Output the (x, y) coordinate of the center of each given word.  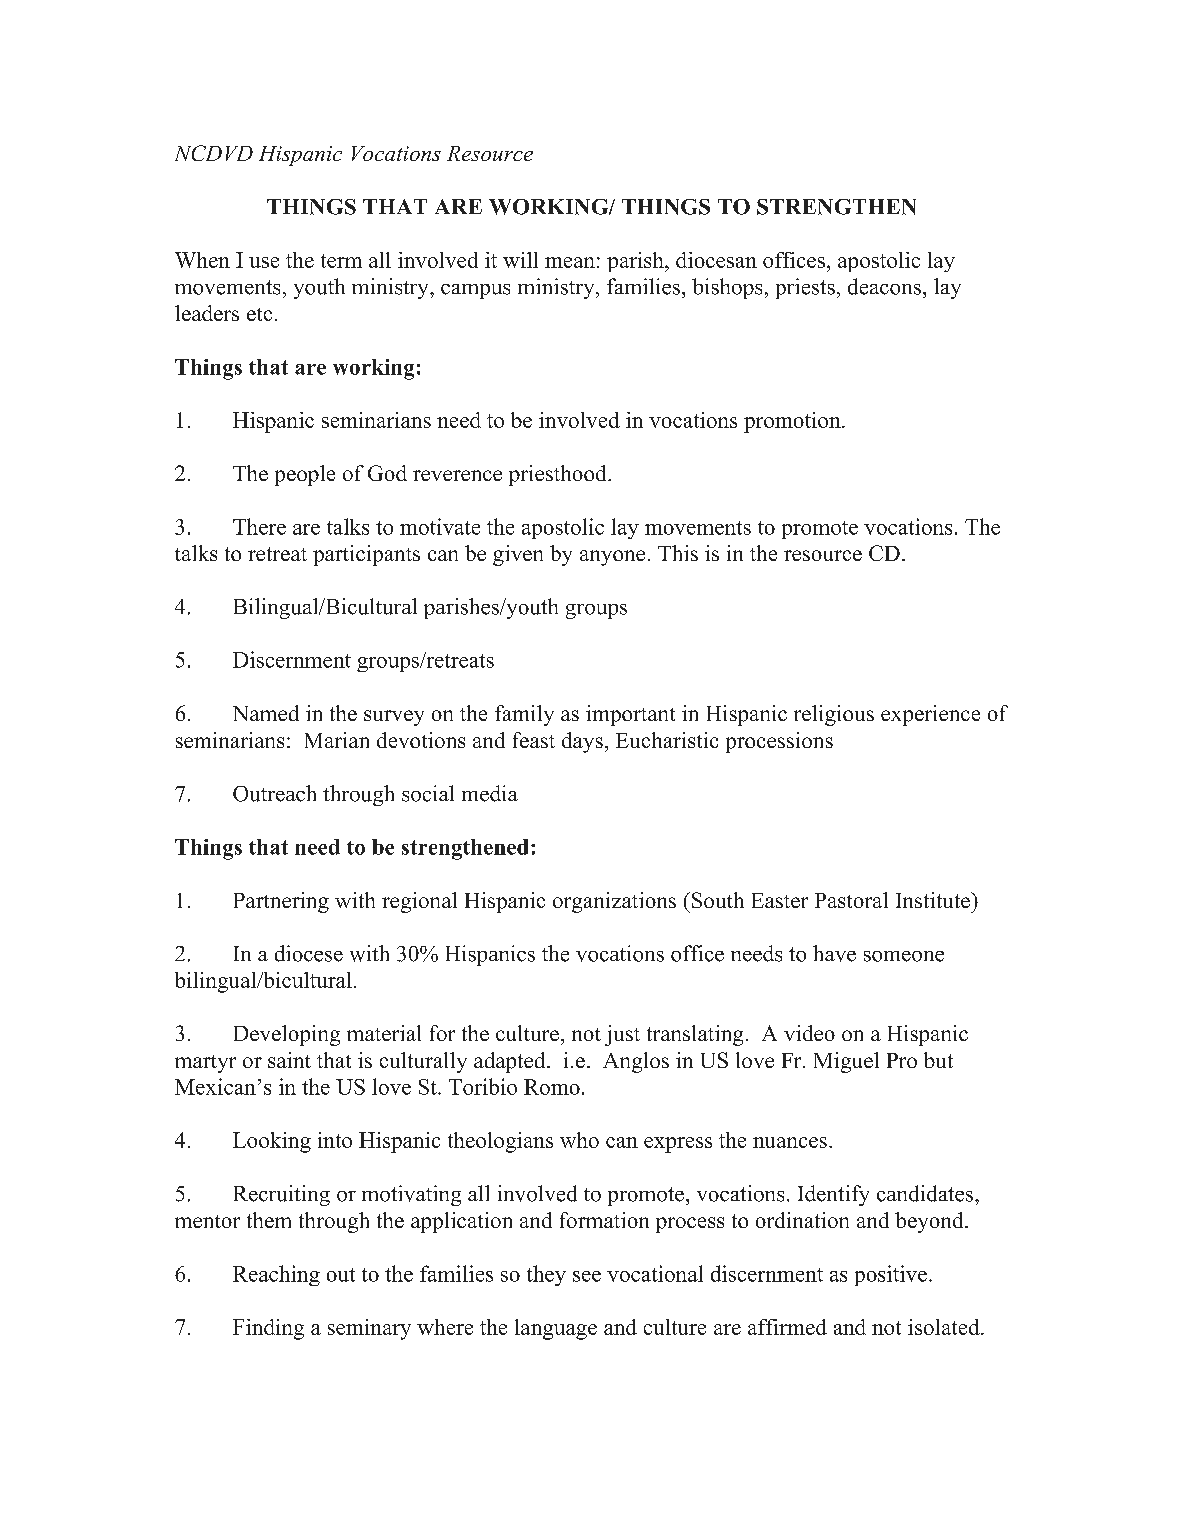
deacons (884, 286)
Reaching (276, 1275)
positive (891, 1275)
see (587, 1276)
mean (570, 262)
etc (259, 314)
